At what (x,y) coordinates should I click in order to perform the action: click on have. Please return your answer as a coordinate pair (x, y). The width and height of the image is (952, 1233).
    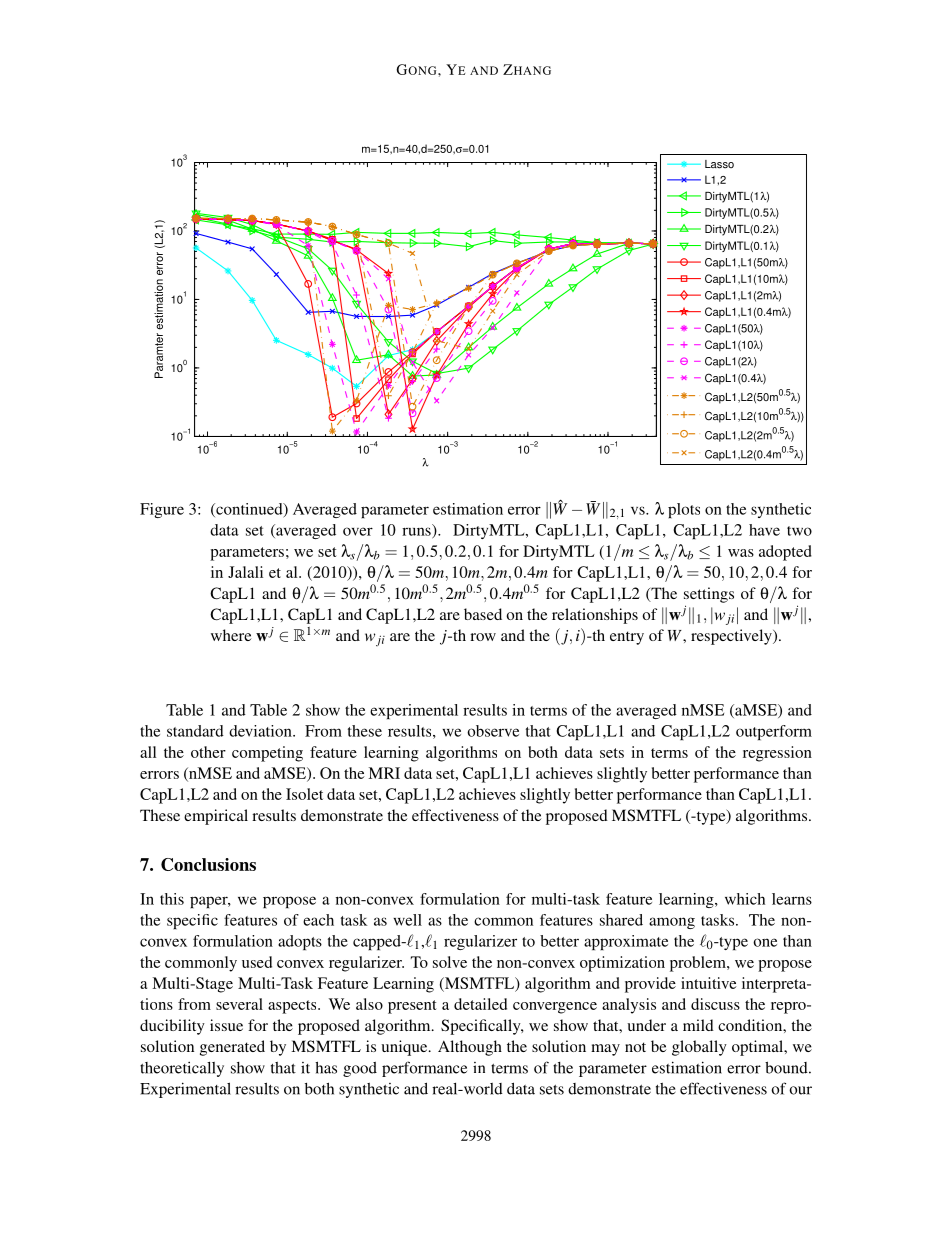
    Looking at the image, I should click on (764, 530).
